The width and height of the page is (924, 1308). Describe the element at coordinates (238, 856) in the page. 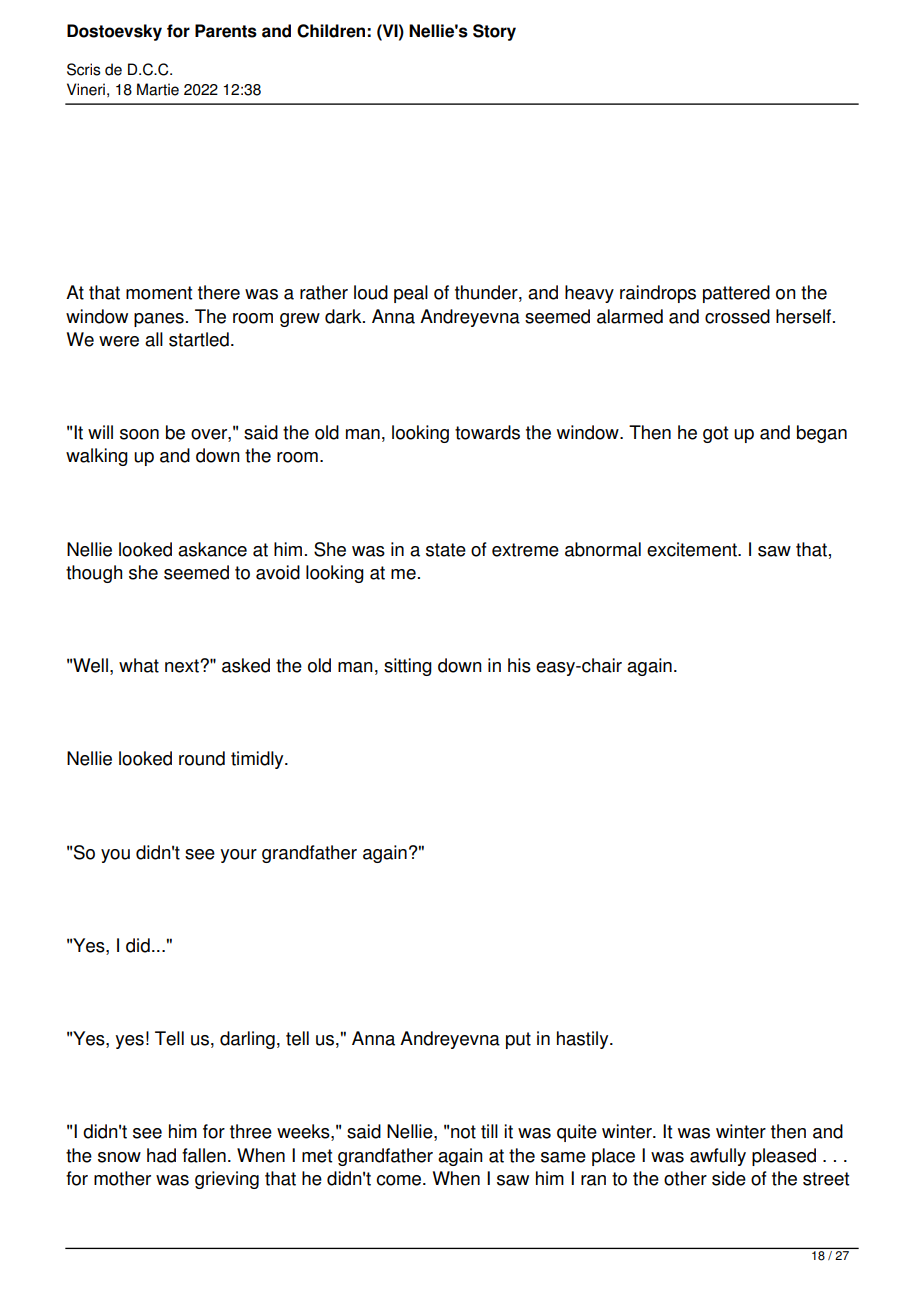

I see `your` at that location.
